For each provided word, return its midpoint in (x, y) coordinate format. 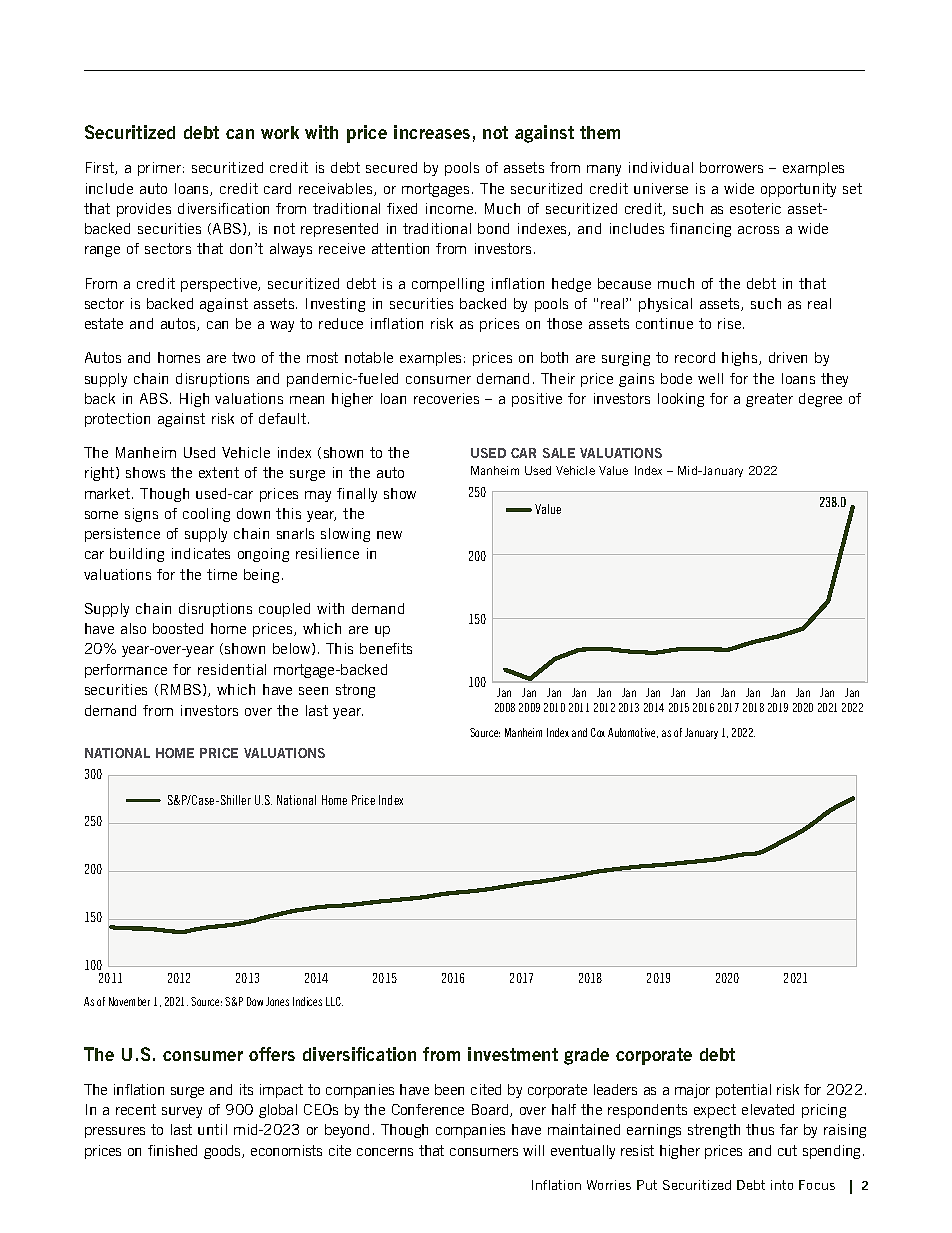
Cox (598, 732)
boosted (178, 628)
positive (537, 400)
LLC (334, 1001)
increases (432, 132)
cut (787, 1150)
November (129, 1001)
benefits (386, 648)
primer (159, 169)
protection (117, 420)
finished (172, 1150)
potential (743, 1091)
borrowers (731, 167)
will (533, 1150)
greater (769, 400)
